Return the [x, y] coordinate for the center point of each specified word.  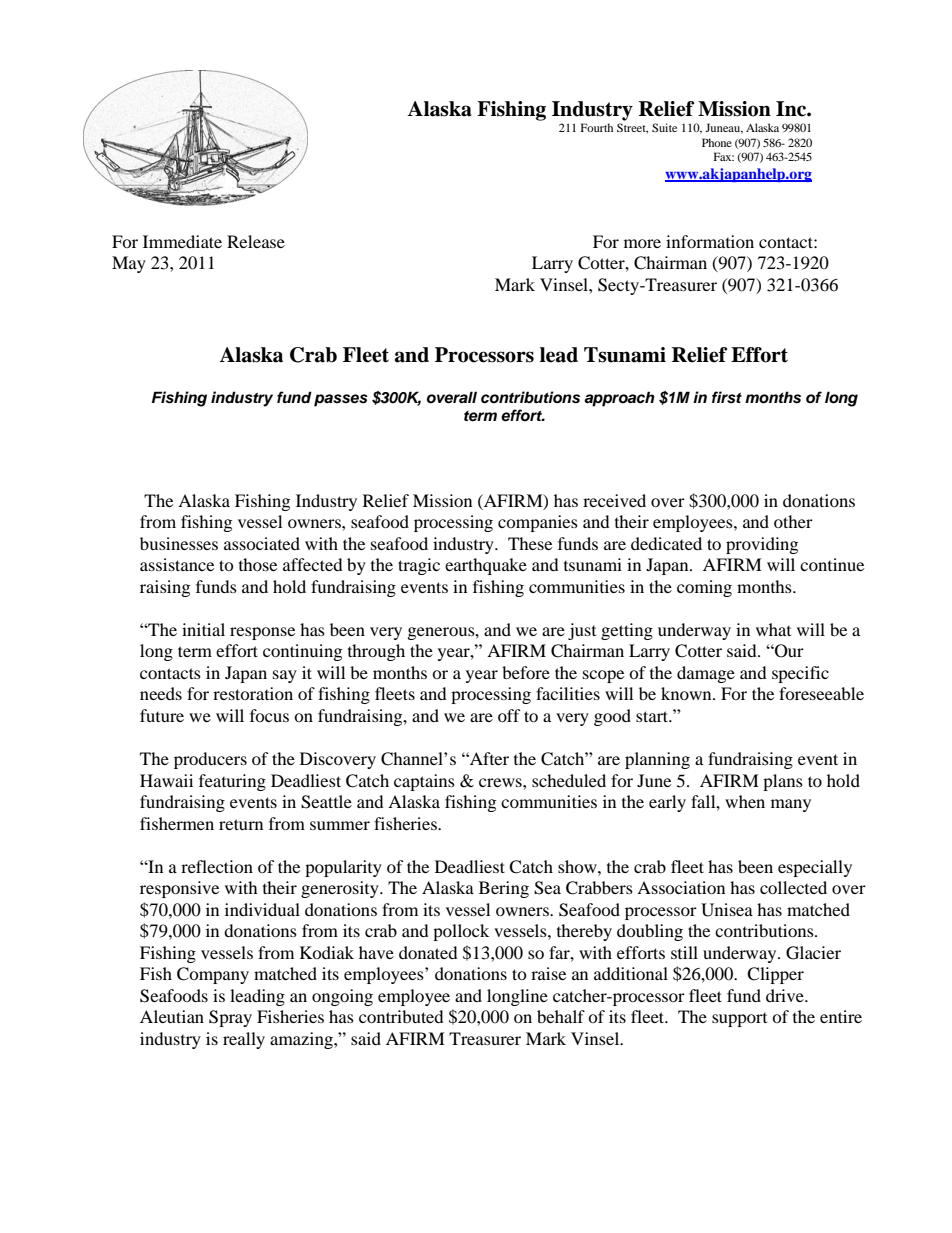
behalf [561, 1016]
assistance [177, 564]
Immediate [182, 241]
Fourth [597, 127]
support [739, 1020]
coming [704, 588]
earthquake [486, 566]
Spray [230, 1018]
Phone [717, 142]
